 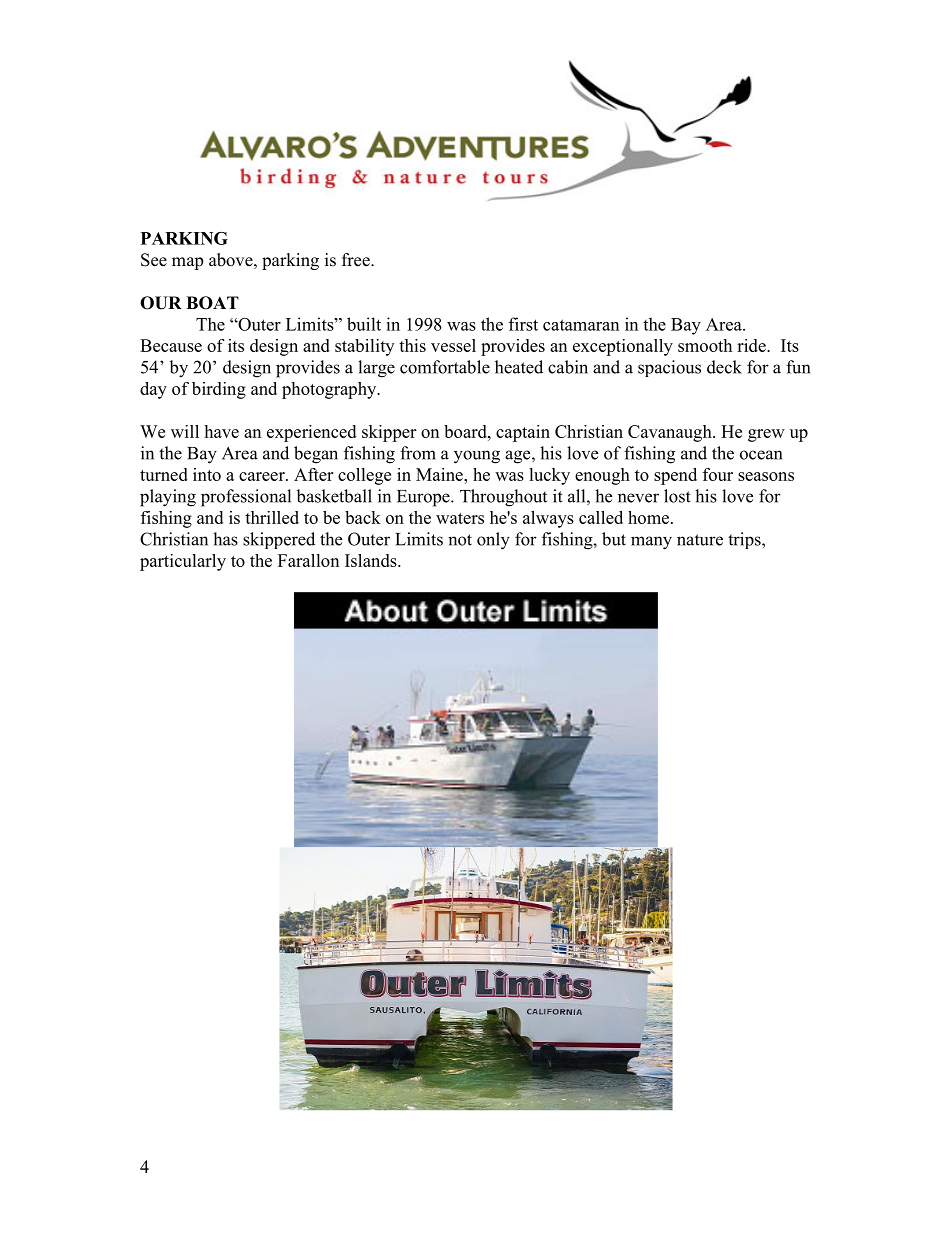 I want to click on map, so click(x=187, y=263).
